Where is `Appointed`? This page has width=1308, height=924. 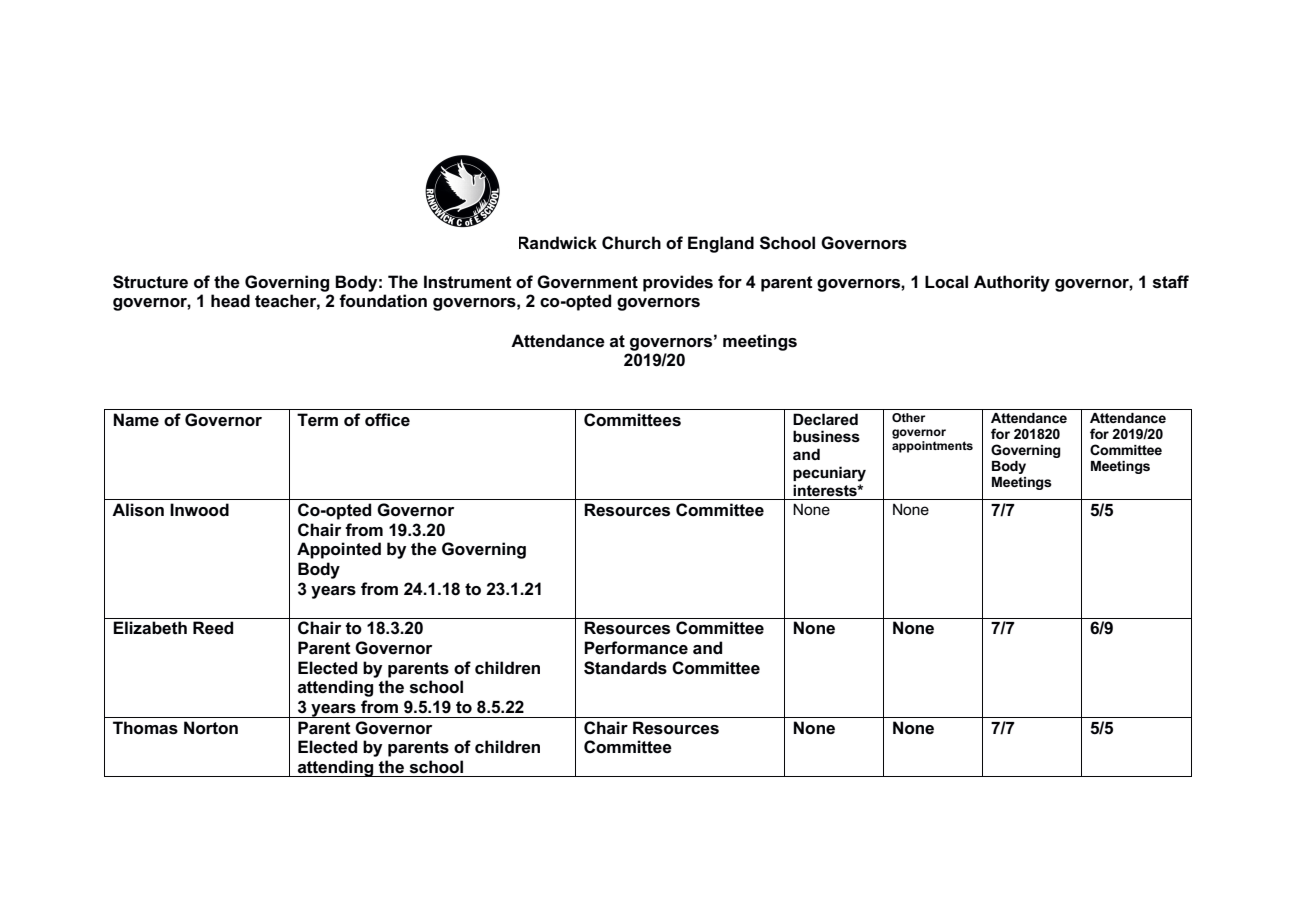 Appointed is located at coordinates (339, 550).
